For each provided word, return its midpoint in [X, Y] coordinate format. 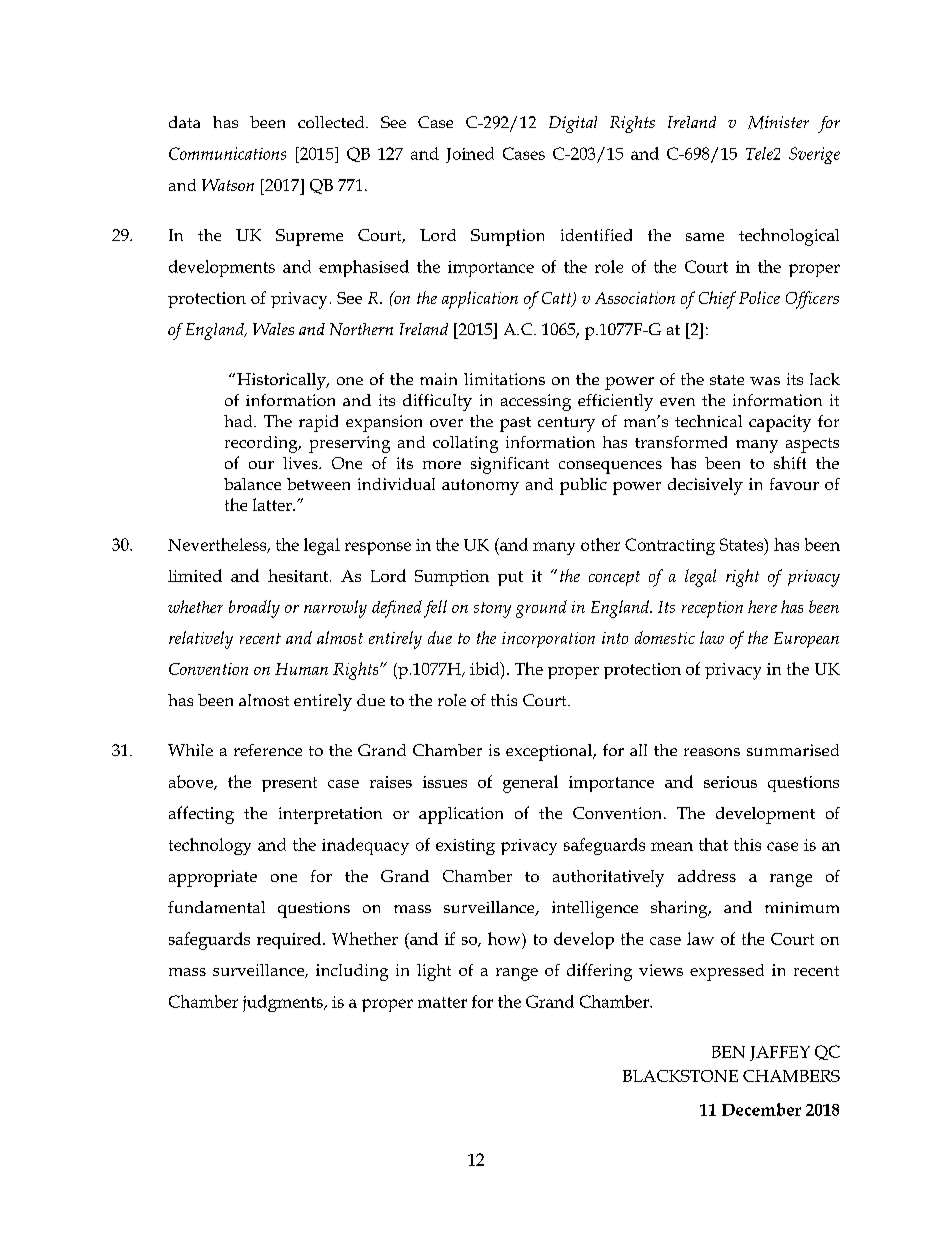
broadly [254, 609]
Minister [778, 122]
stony [492, 610]
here [762, 606]
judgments [284, 1003]
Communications [227, 153]
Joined [470, 155]
